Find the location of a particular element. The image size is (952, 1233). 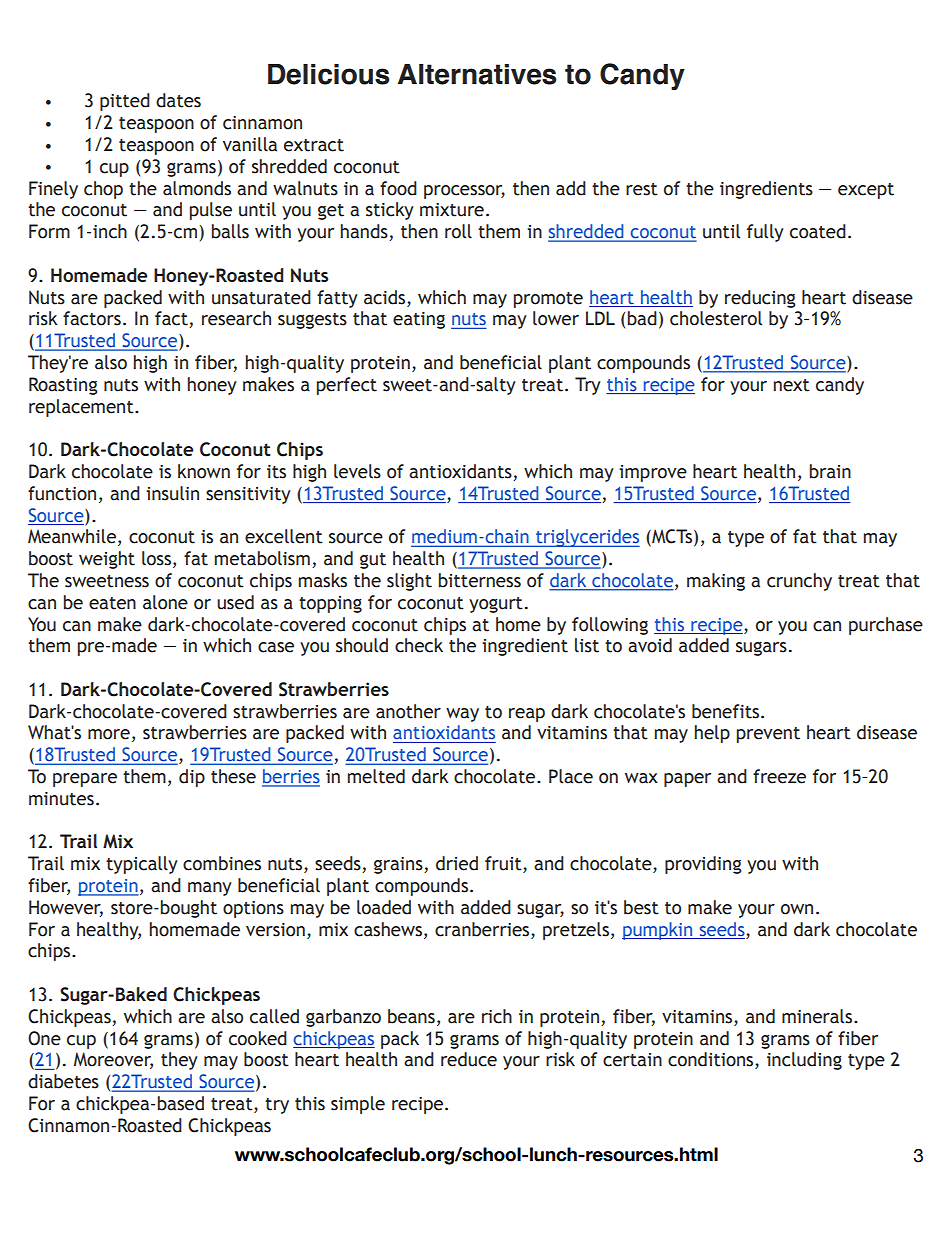

except is located at coordinates (866, 191).
